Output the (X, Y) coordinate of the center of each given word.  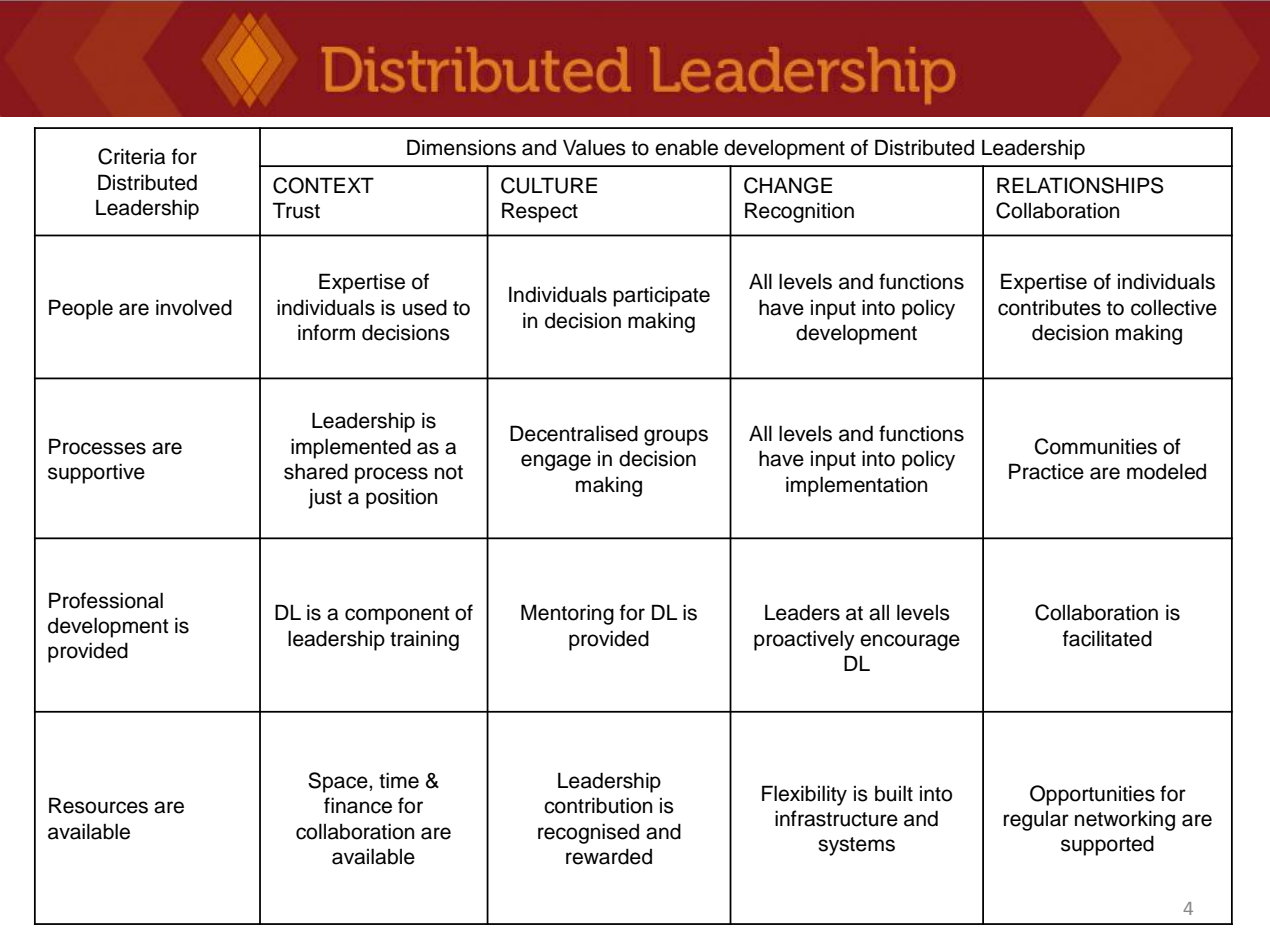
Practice (1046, 471)
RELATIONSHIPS (1080, 185)
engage (556, 462)
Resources (98, 805)
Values (594, 147)
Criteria (131, 156)
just (325, 498)
